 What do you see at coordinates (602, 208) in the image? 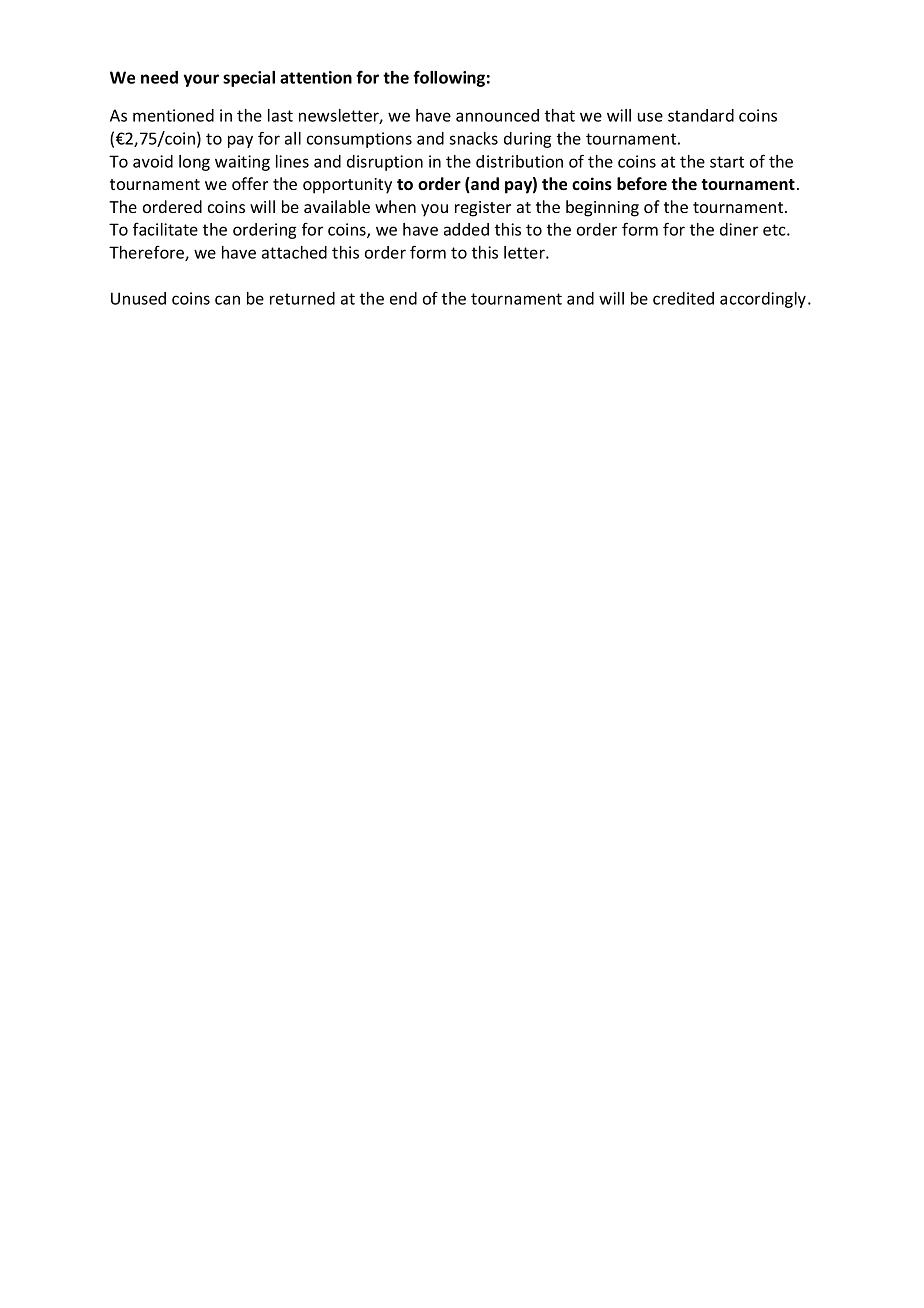
I see `beginning` at bounding box center [602, 208].
